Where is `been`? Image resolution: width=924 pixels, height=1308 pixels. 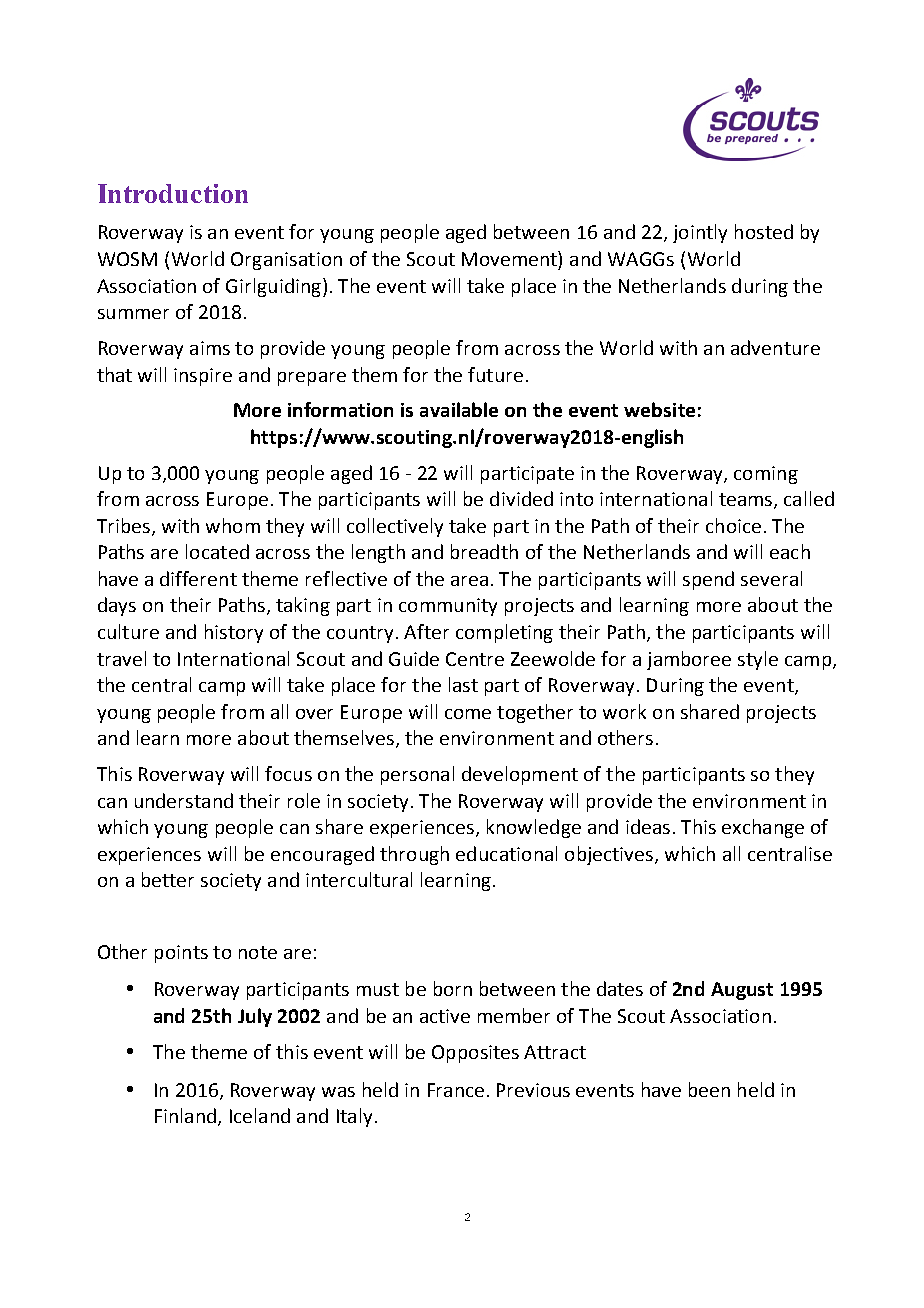 been is located at coordinates (709, 1089).
